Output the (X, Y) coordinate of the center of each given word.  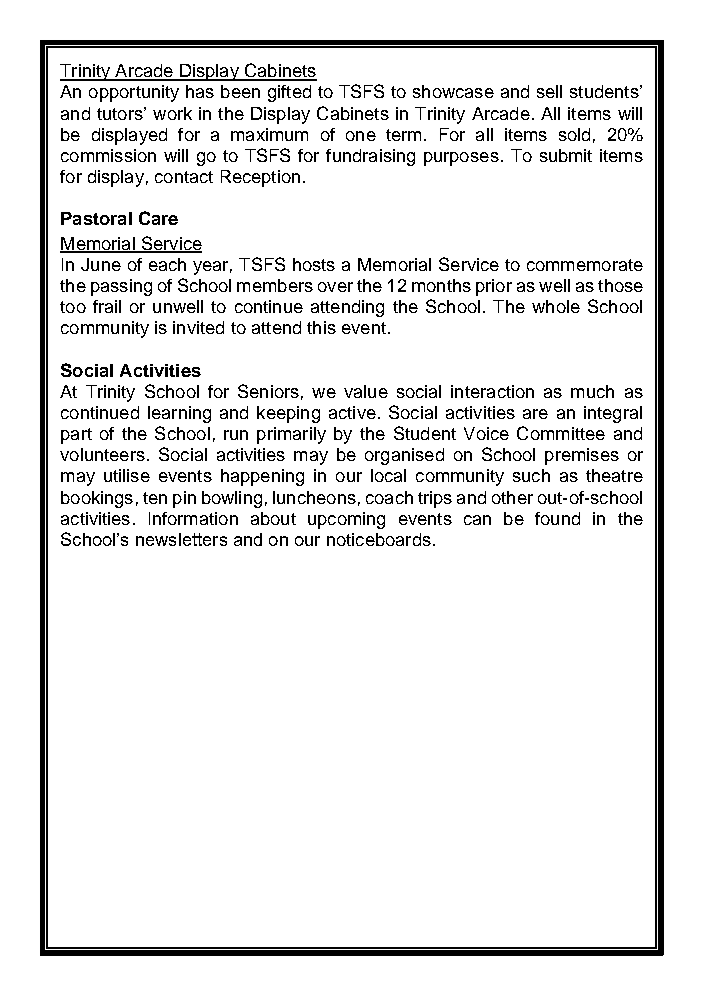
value (366, 391)
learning (179, 414)
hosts (314, 264)
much (592, 391)
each (167, 264)
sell (549, 91)
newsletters (181, 539)
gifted (289, 93)
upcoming (346, 520)
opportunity (134, 93)
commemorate (585, 265)
